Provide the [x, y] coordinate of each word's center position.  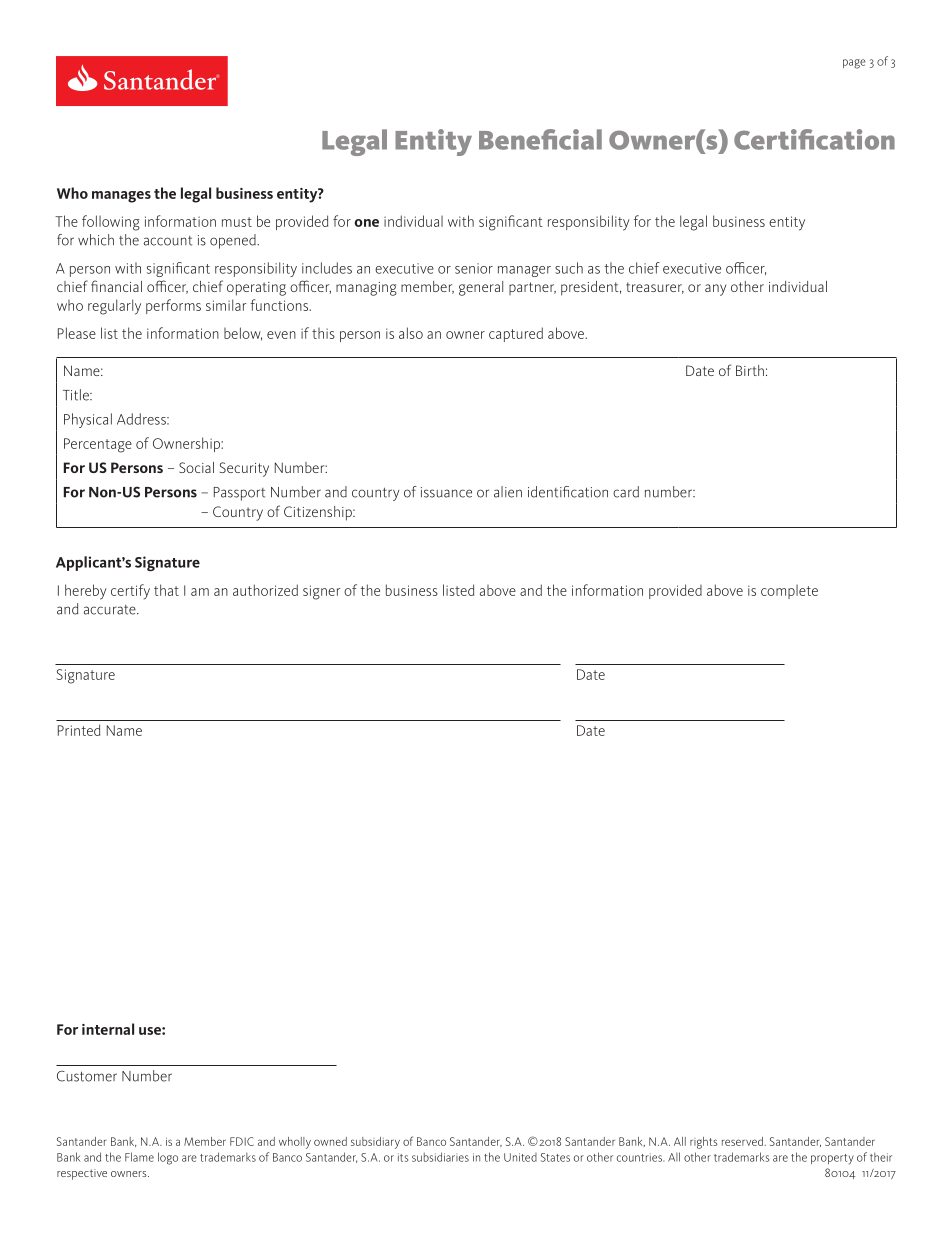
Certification [814, 139]
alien [508, 492]
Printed [79, 730]
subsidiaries [440, 1157]
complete [789, 592]
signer [322, 592]
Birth [750, 370]
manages [121, 197]
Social [196, 467]
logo [168, 1158]
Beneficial [540, 139]
